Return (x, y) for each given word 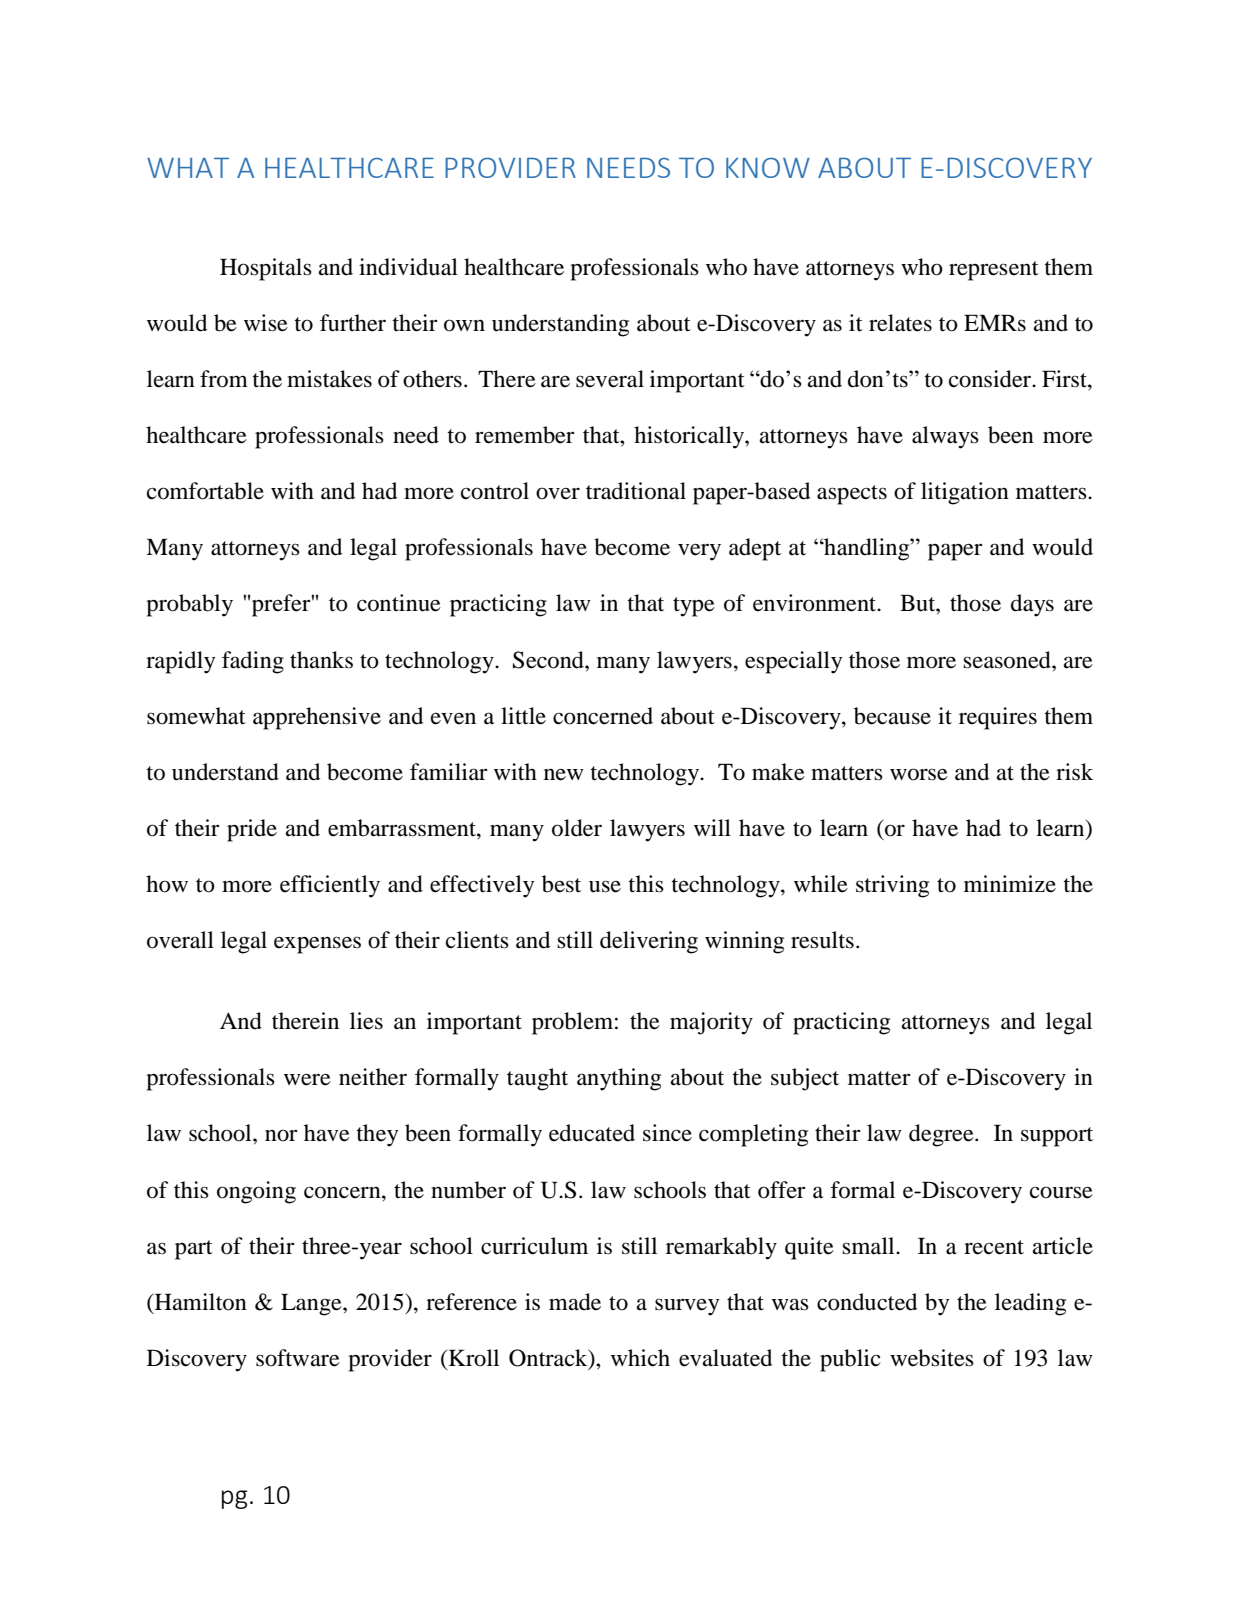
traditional (636, 491)
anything (619, 1079)
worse (919, 774)
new (564, 775)
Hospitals (266, 269)
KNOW (768, 168)
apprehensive (317, 718)
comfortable (205, 491)
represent (994, 271)
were (307, 1079)
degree (942, 1135)
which (640, 1358)
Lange (312, 1304)
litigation (965, 493)
